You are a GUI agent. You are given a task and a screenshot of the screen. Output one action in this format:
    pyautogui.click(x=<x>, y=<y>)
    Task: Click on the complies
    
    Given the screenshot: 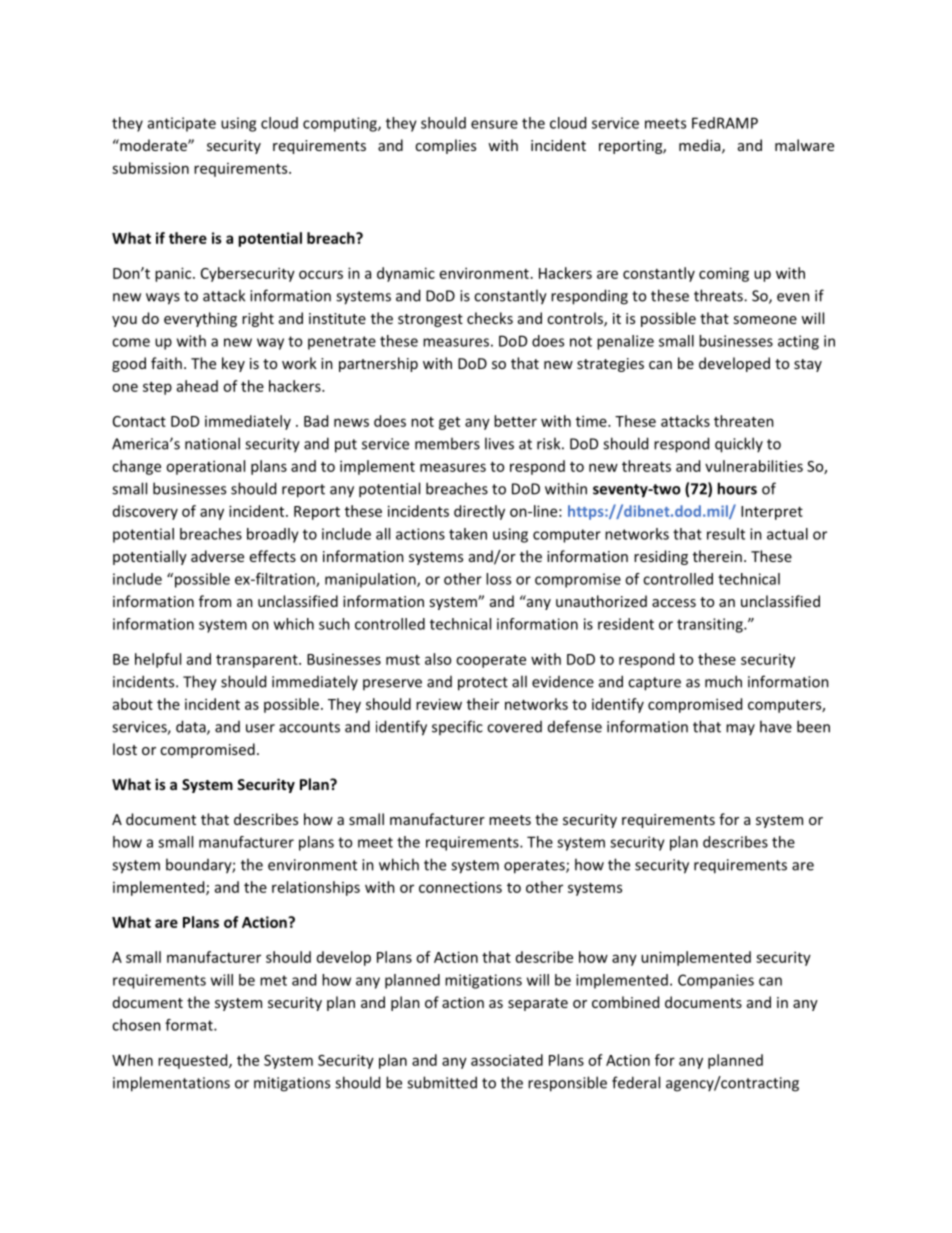 What is the action you would take?
    pyautogui.click(x=445, y=146)
